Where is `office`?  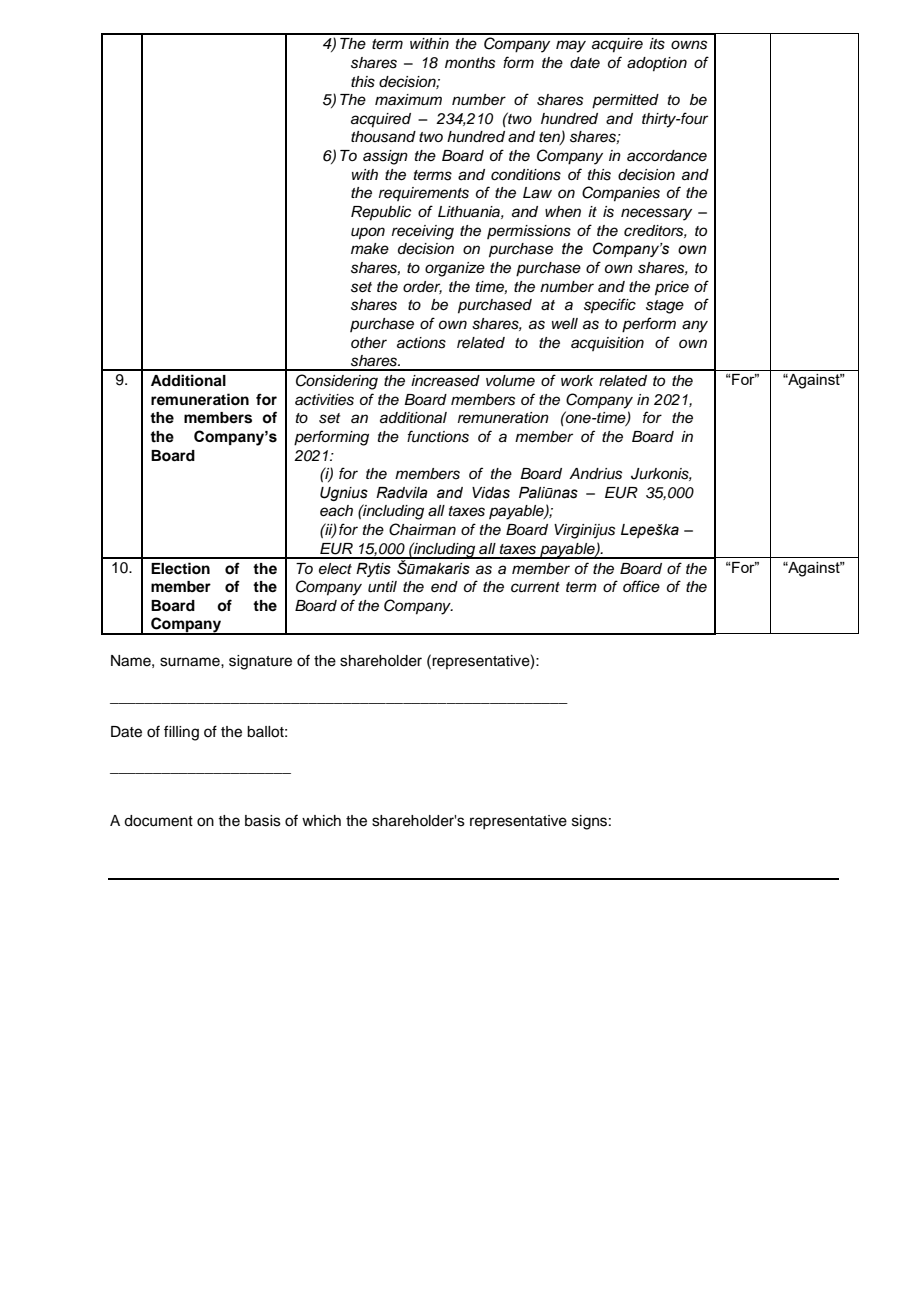
office is located at coordinates (641, 586).
